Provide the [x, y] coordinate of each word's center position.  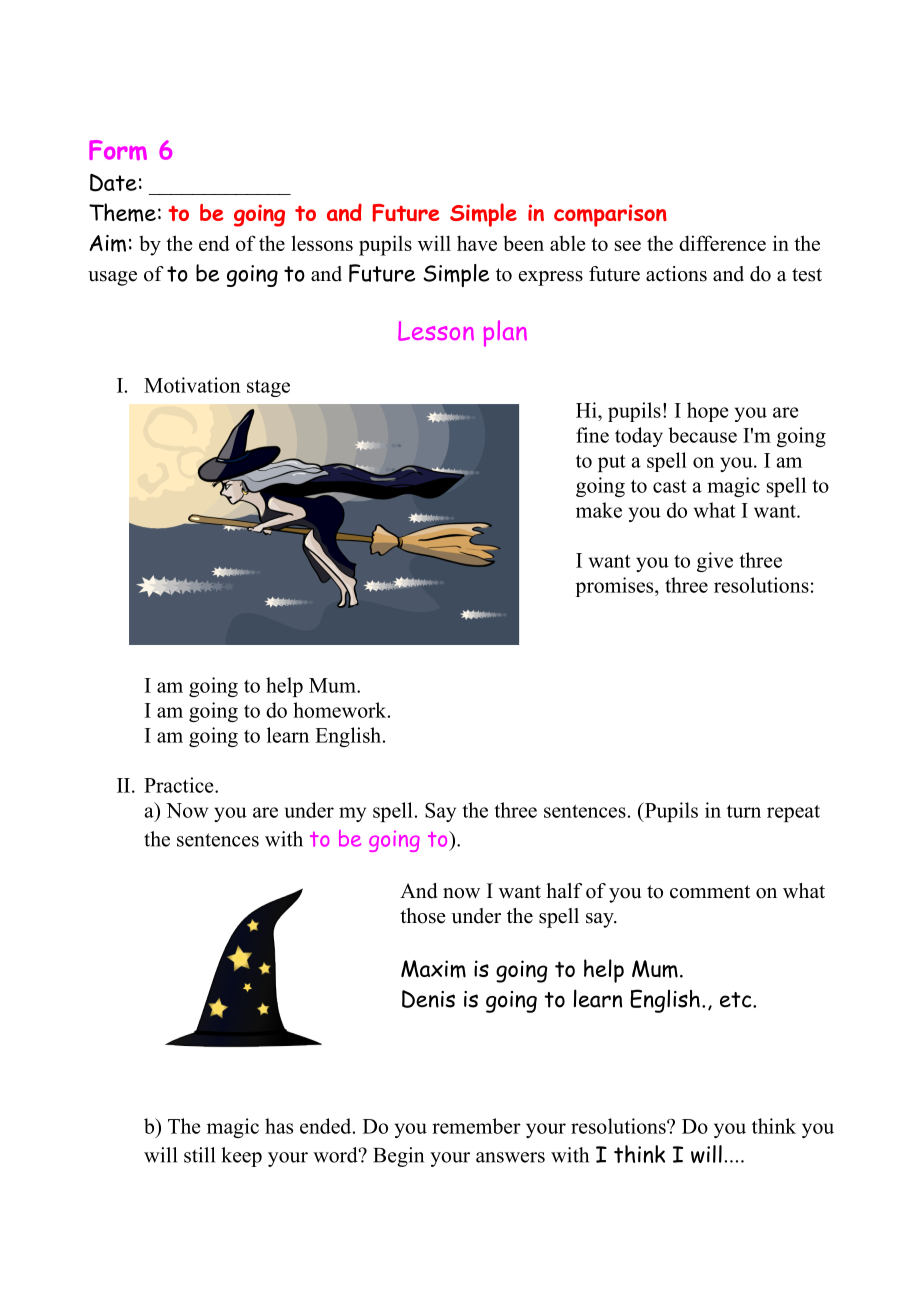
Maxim [433, 969]
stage [268, 388]
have [477, 243]
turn [744, 811]
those [423, 916]
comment [710, 892]
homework [341, 710]
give [715, 562]
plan [505, 333]
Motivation [192, 385]
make [599, 510]
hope [707, 412]
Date [113, 182]
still [199, 1155]
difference [722, 243]
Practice [180, 785]
